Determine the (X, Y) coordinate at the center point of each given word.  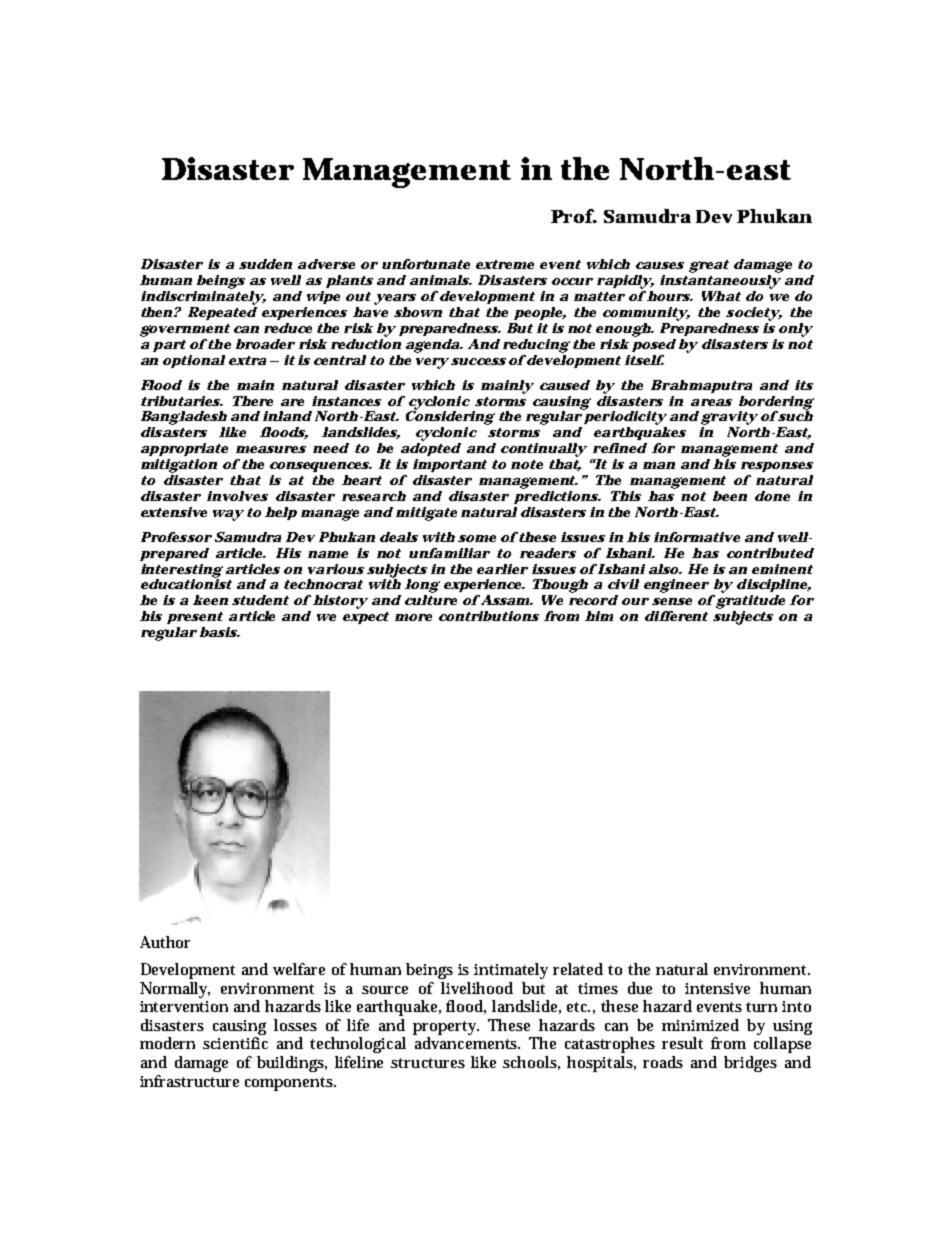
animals (440, 280)
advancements (467, 1043)
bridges (750, 1064)
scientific (235, 1043)
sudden (265, 264)
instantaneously (720, 280)
